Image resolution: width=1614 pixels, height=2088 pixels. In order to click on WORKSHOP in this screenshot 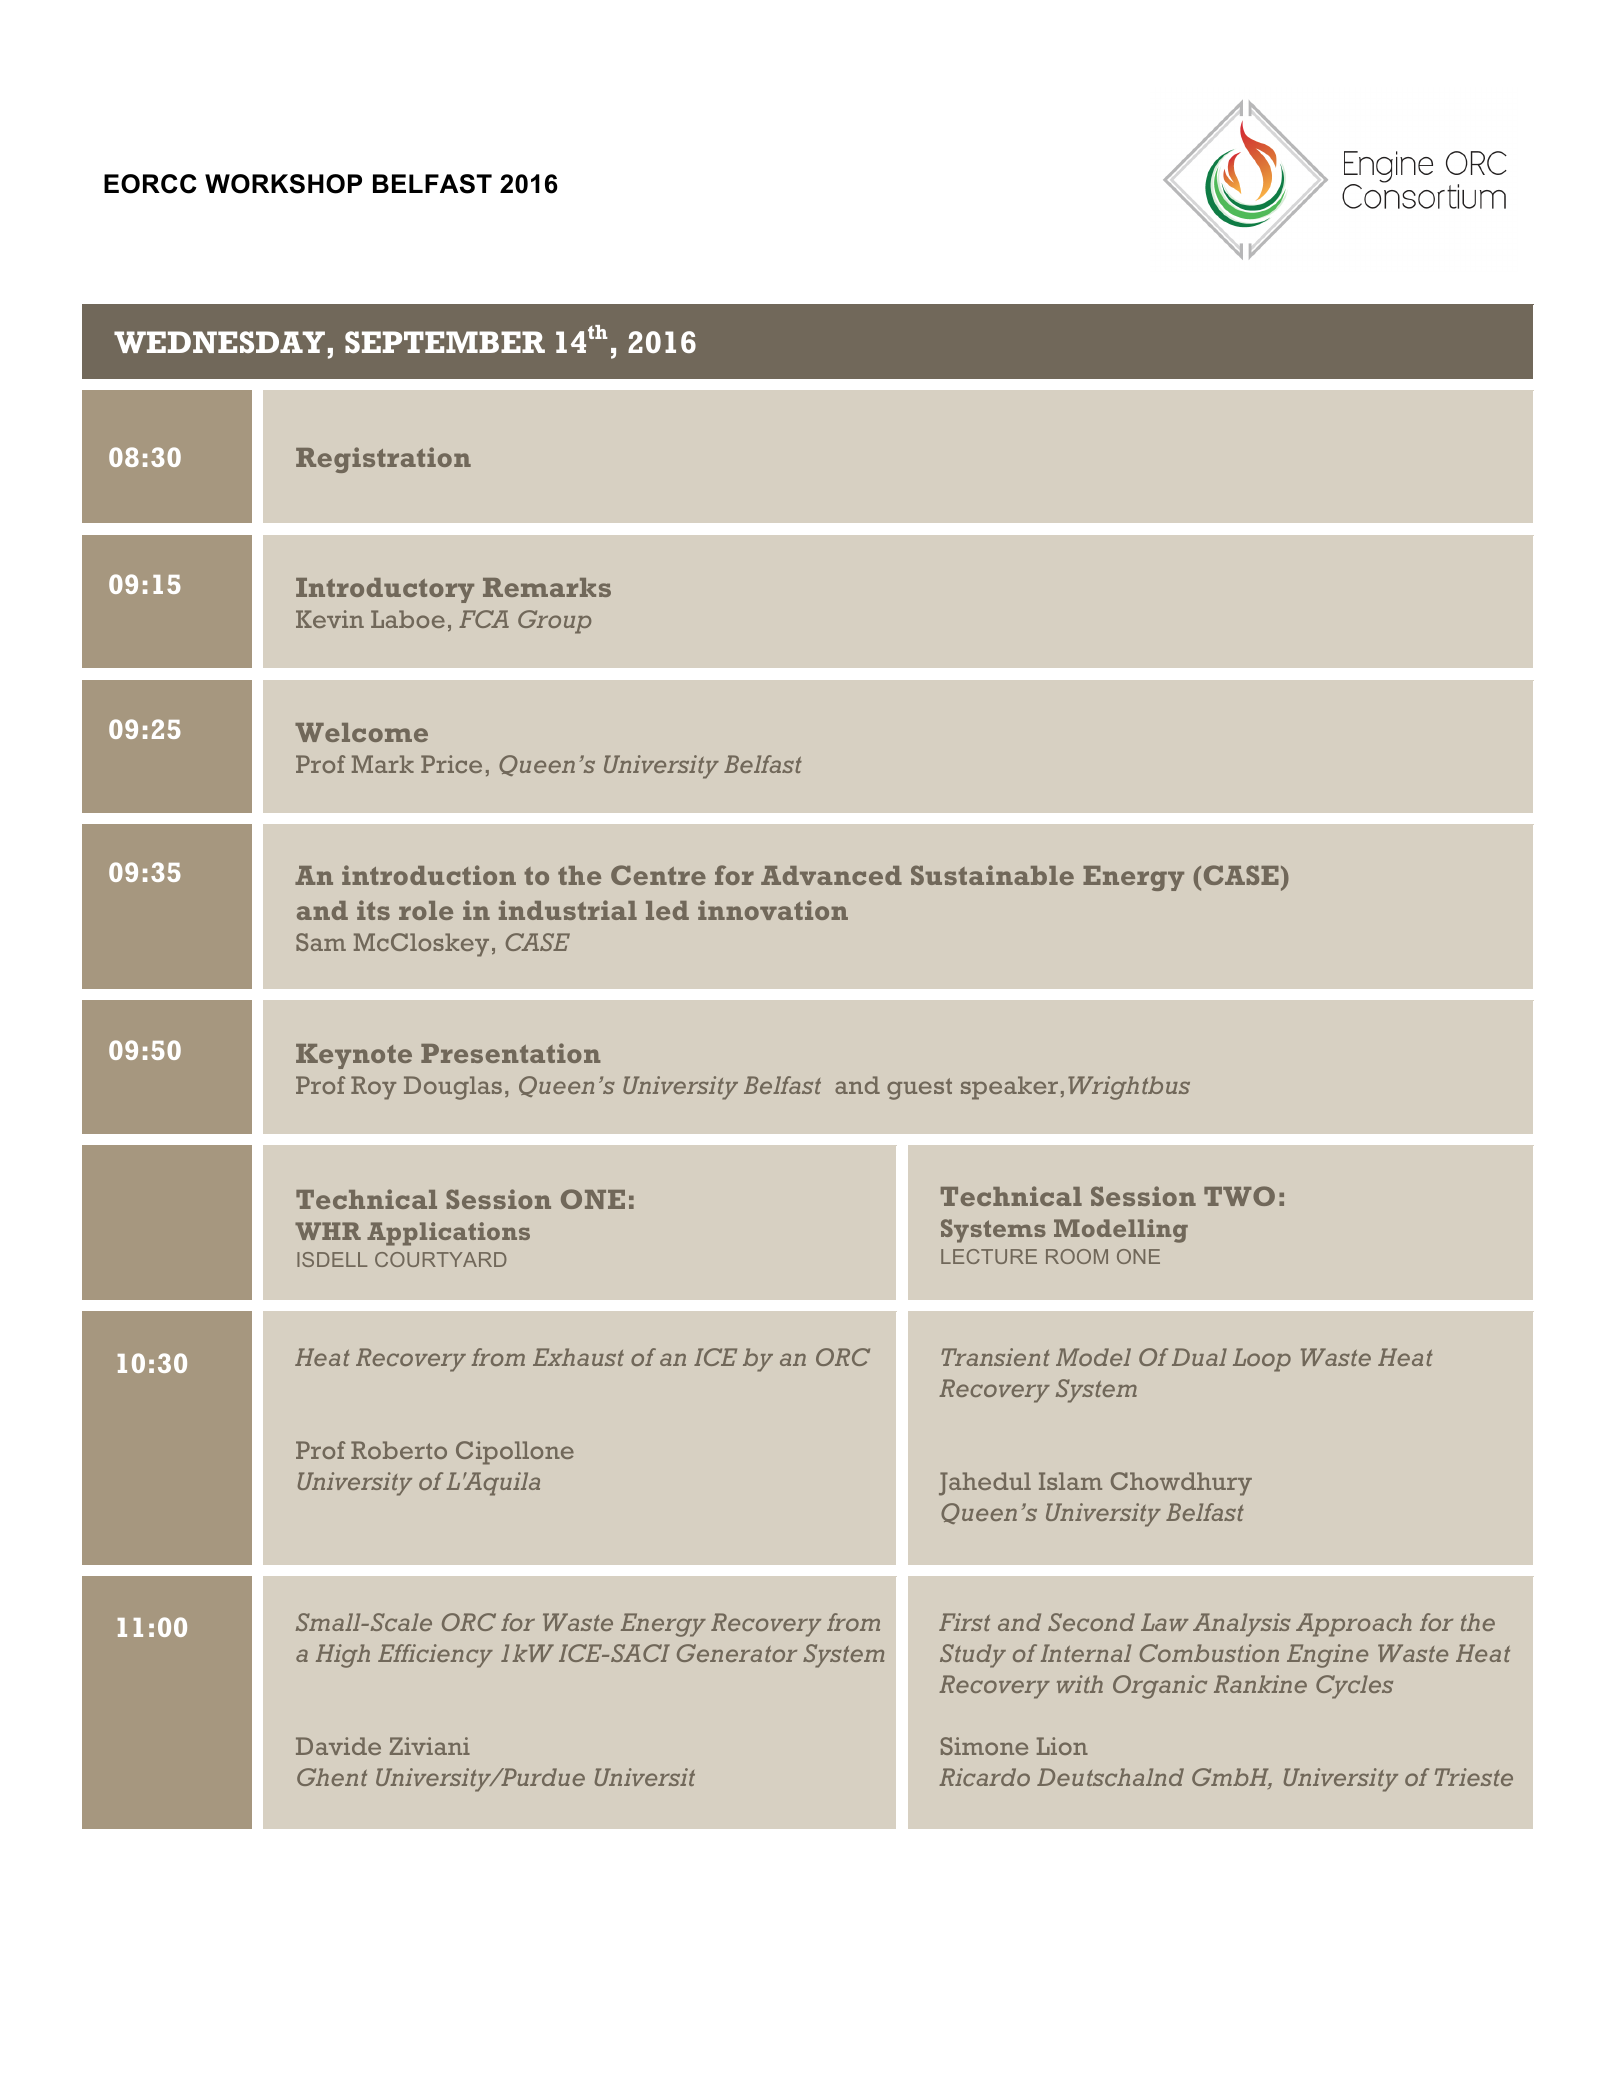, I will do `click(283, 184)`.
